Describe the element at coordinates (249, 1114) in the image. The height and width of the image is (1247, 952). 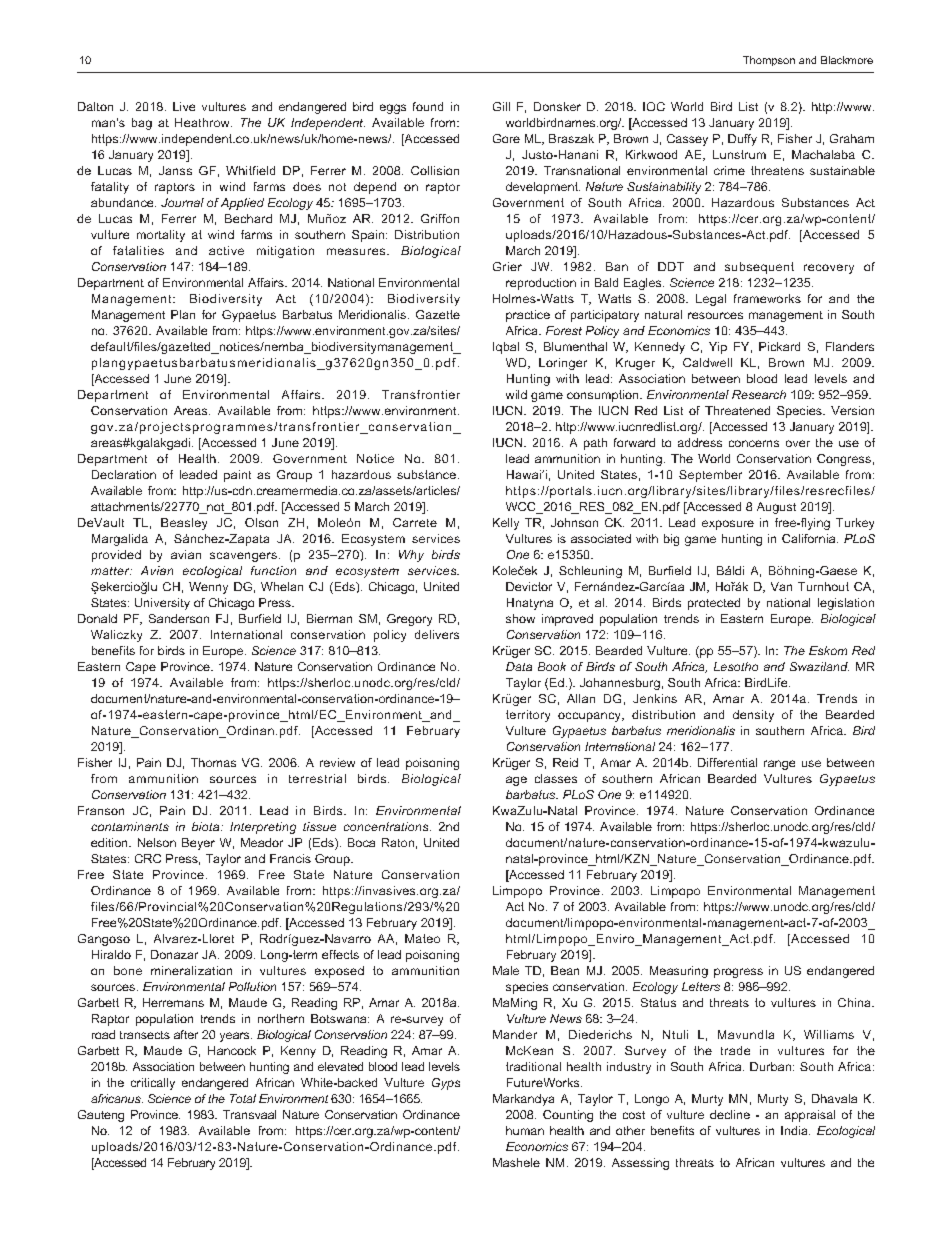
I see `Transvaal` at that location.
